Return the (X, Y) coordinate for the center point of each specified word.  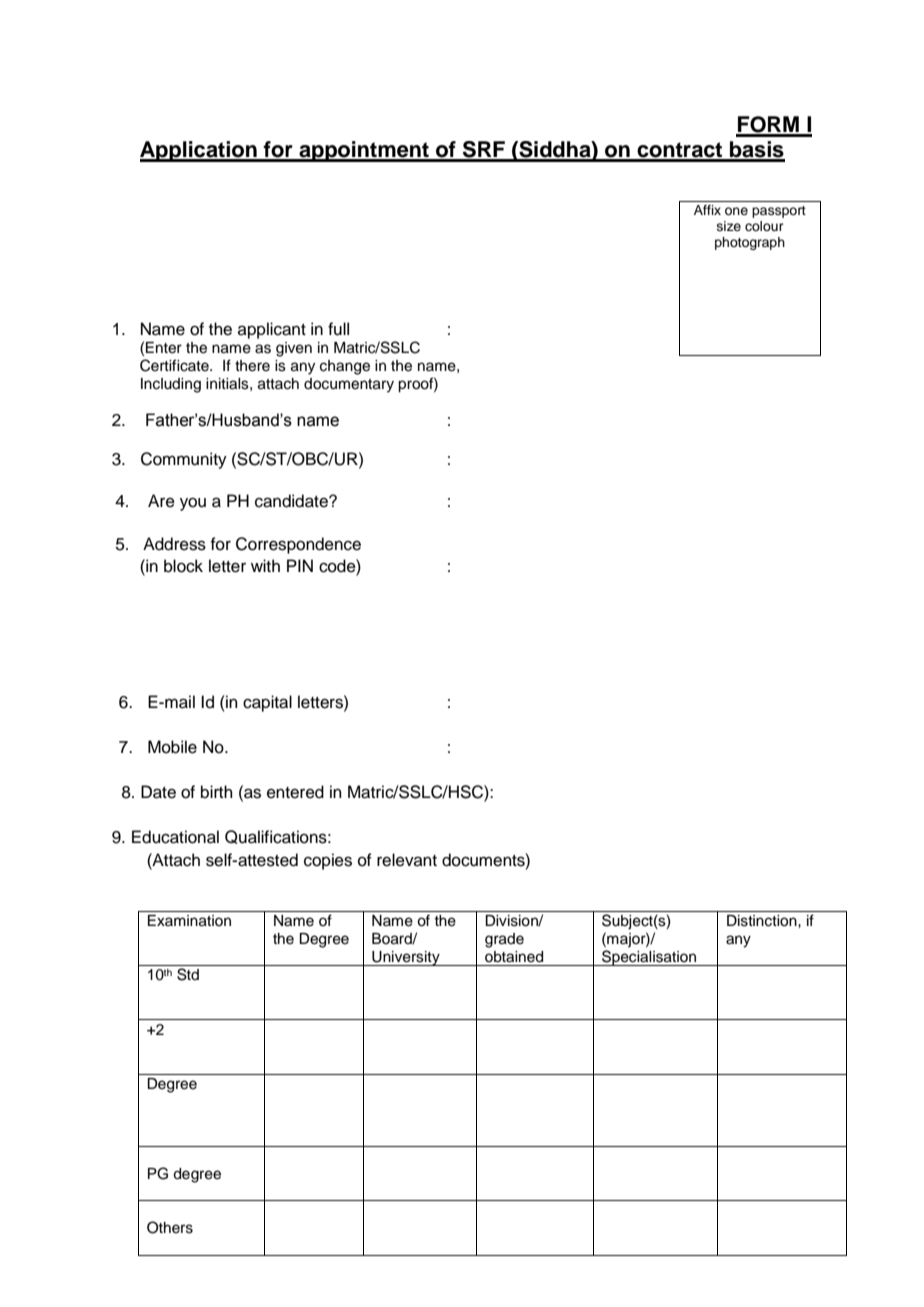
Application (199, 151)
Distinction (763, 921)
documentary (349, 385)
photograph (750, 243)
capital (267, 703)
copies (328, 861)
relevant (407, 860)
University (406, 958)
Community (184, 460)
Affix (707, 210)
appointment (364, 151)
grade (504, 940)
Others (170, 1227)
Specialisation (649, 958)
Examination (189, 921)
